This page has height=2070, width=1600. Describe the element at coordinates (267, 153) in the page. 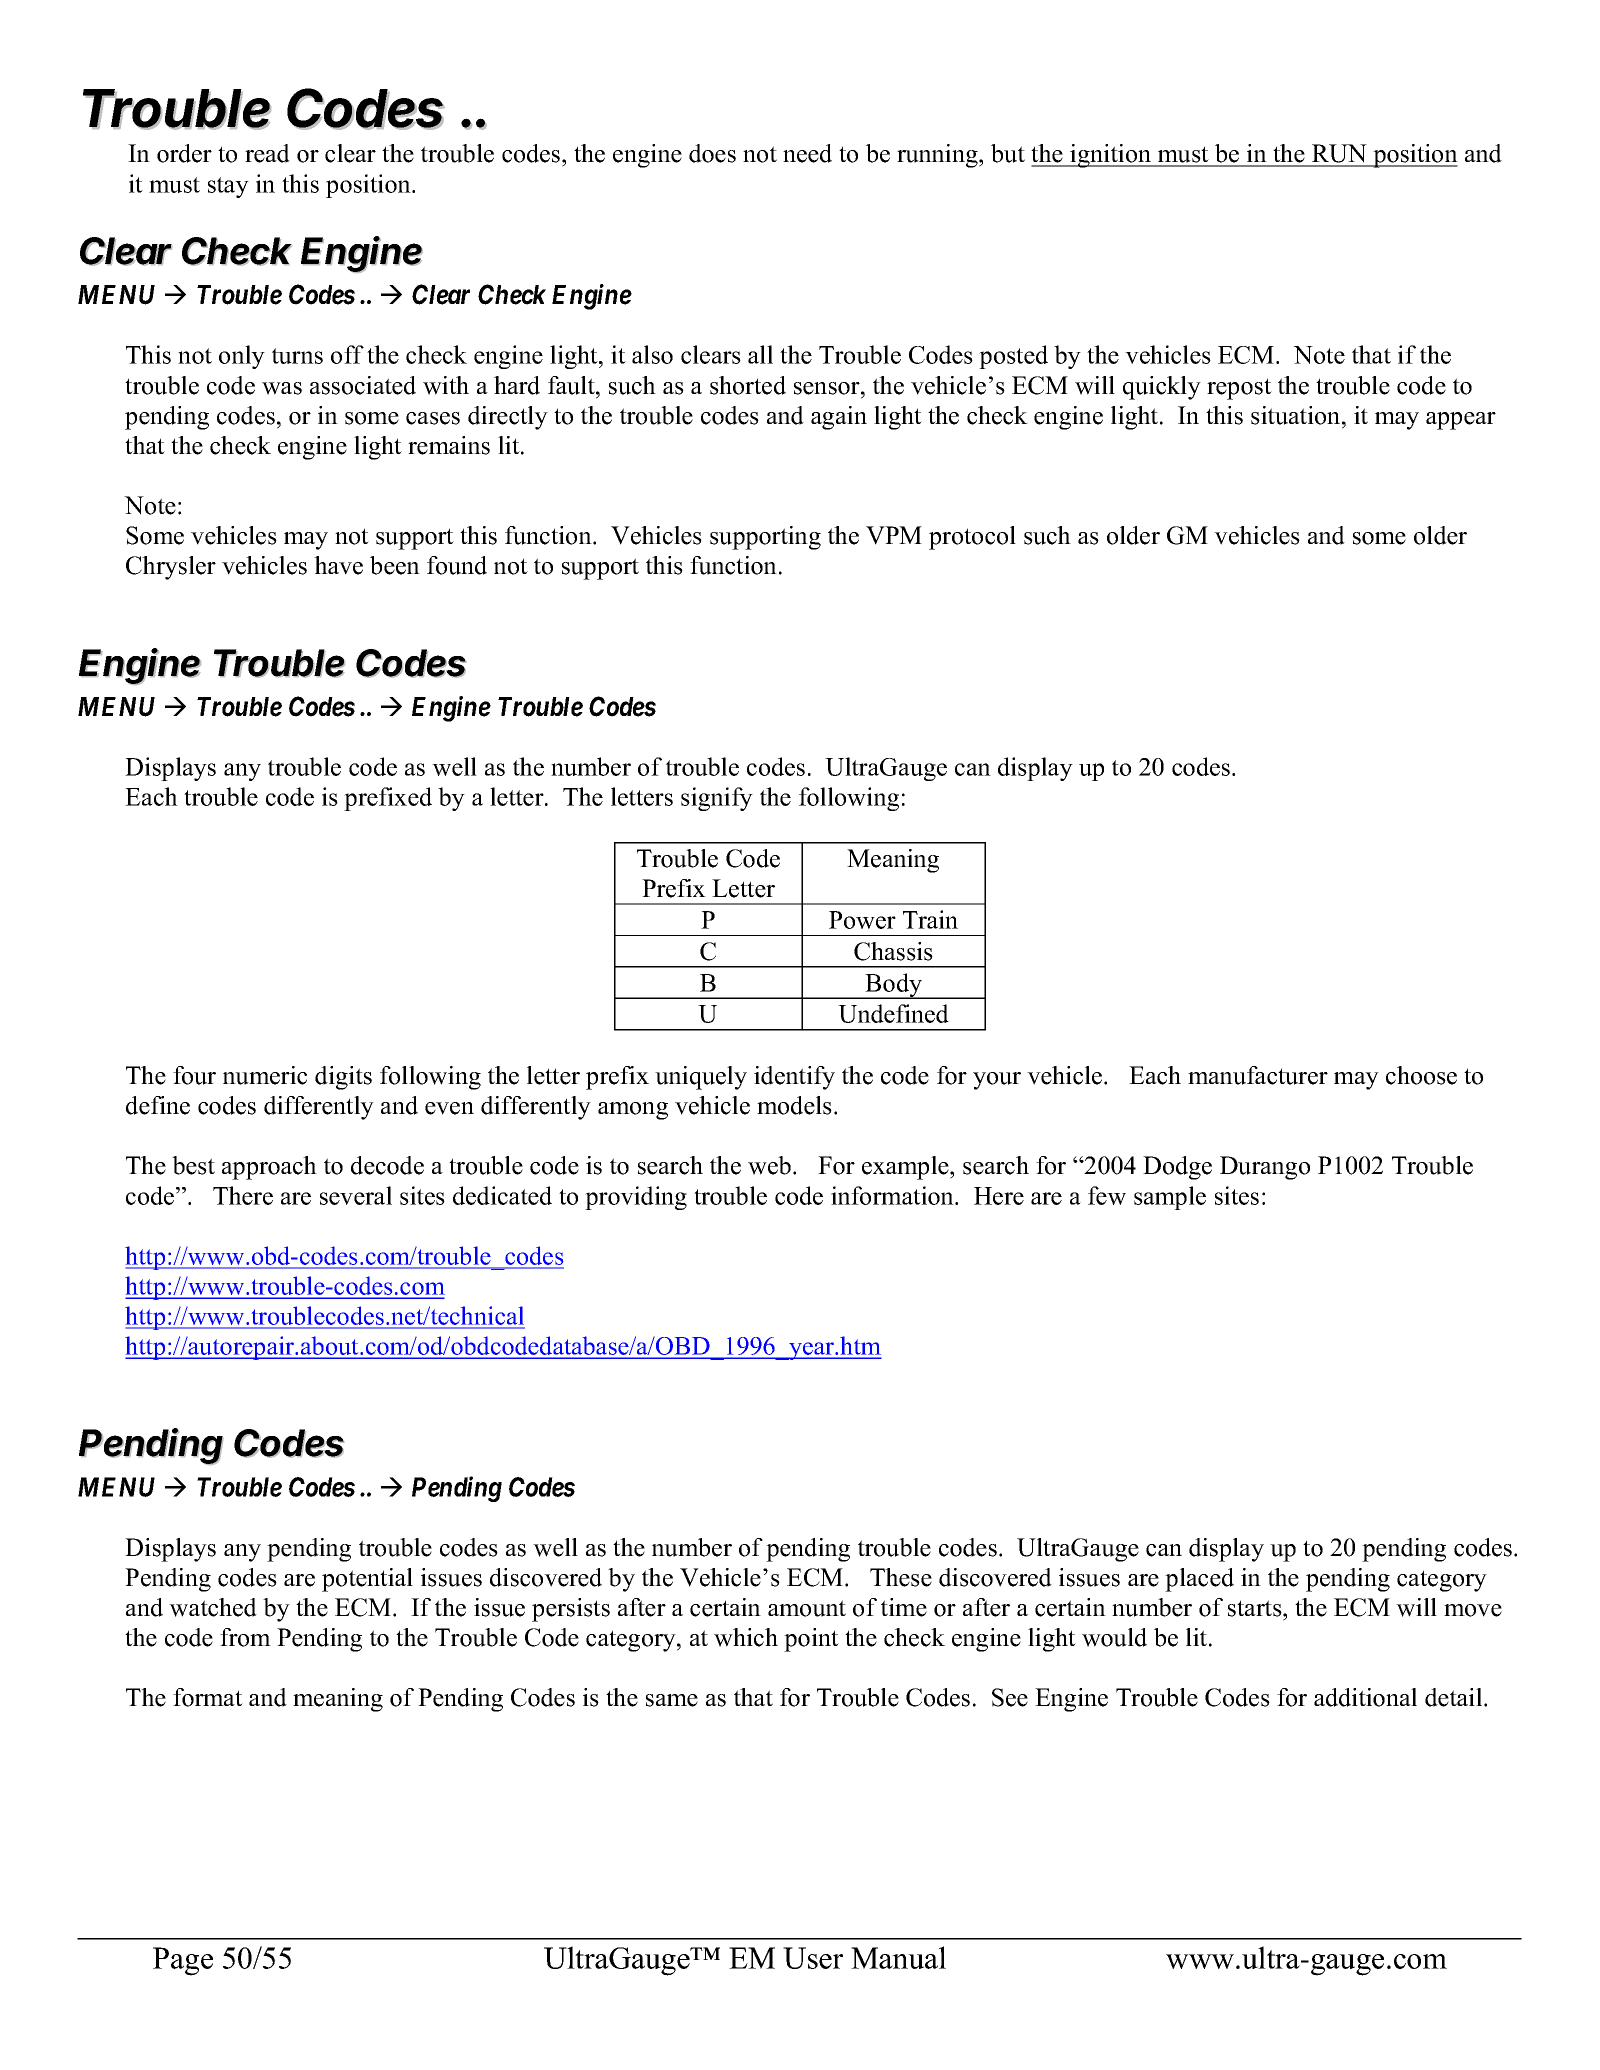

I see `read` at that location.
